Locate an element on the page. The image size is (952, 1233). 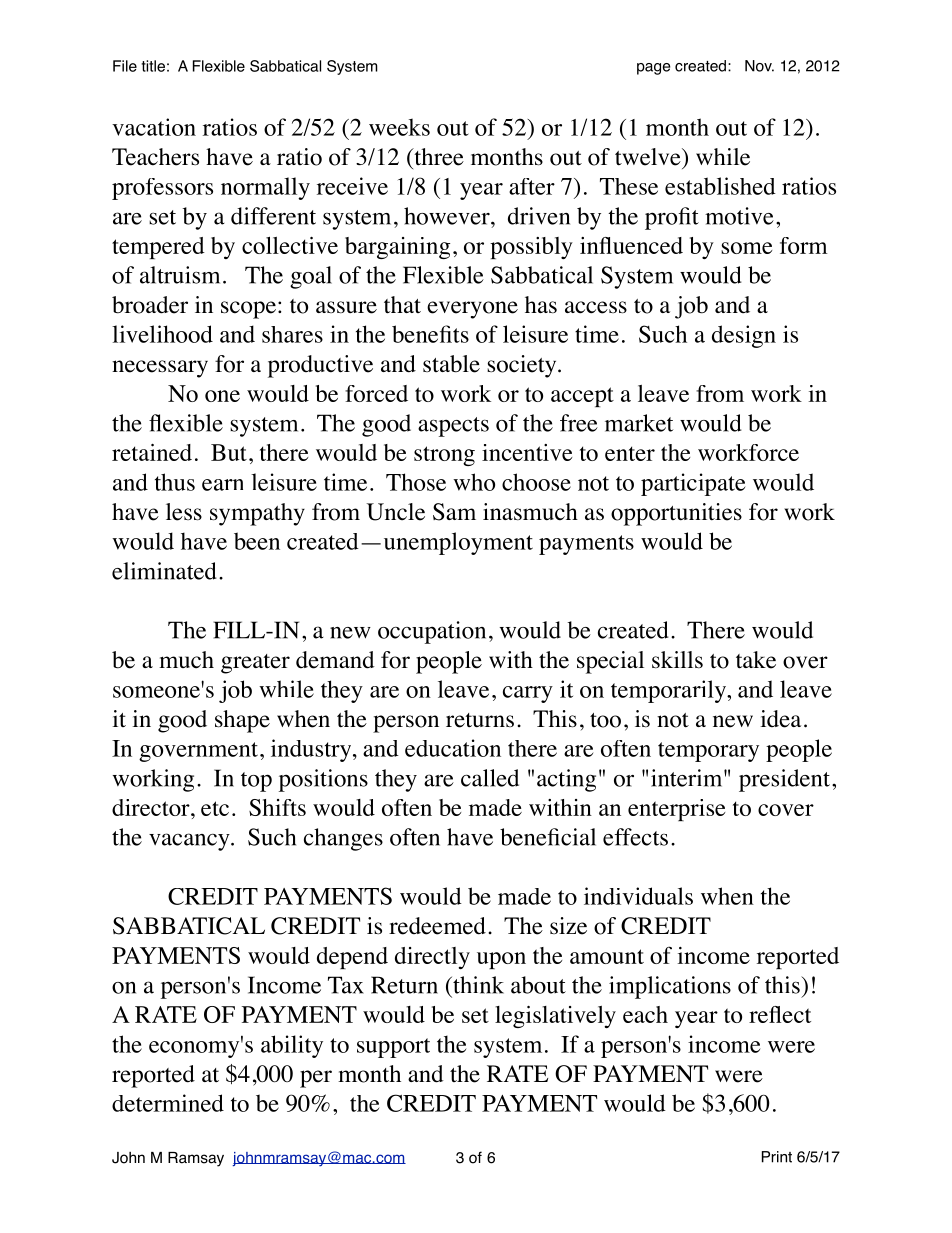
vacancy is located at coordinates (190, 842).
